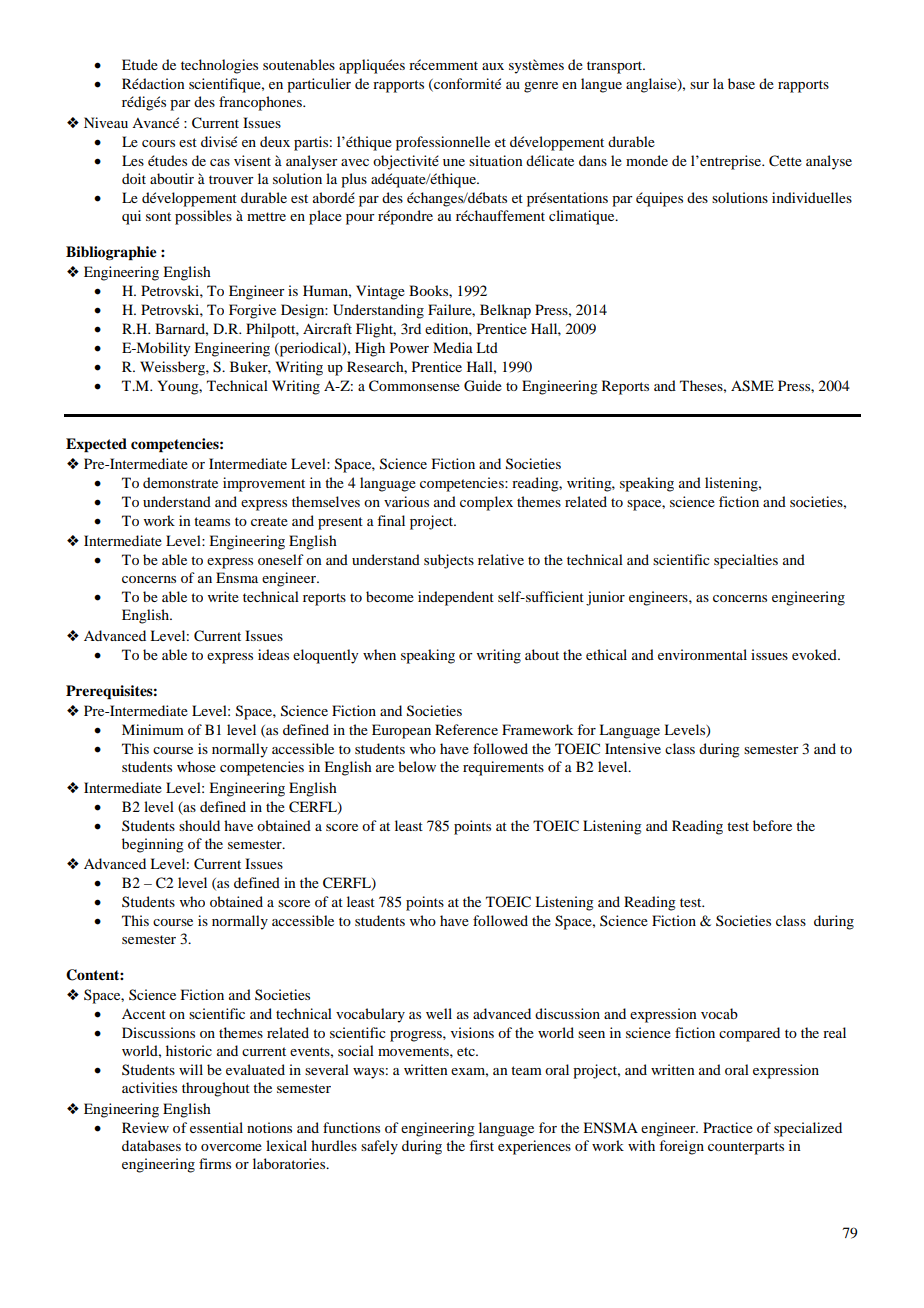 The height and width of the screenshot is (1308, 924). Describe the element at coordinates (219, 66) in the screenshot. I see `technologies` at that location.
